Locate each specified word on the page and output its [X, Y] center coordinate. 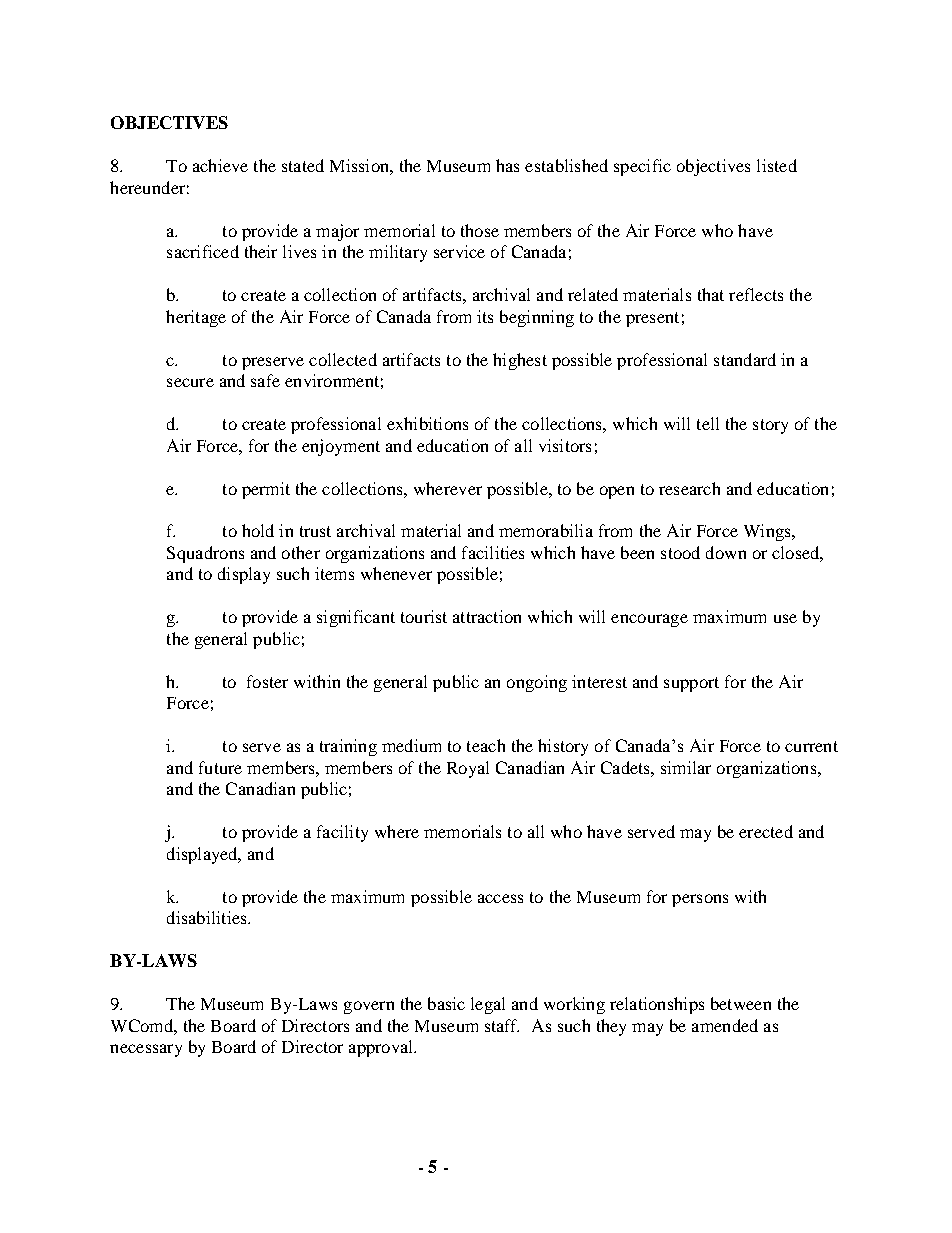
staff [502, 1025]
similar [686, 767]
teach [486, 745]
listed [777, 165]
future [220, 767]
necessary [146, 1050]
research [689, 488]
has [507, 165]
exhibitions [427, 423]
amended [725, 1025]
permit [266, 490]
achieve [220, 165]
